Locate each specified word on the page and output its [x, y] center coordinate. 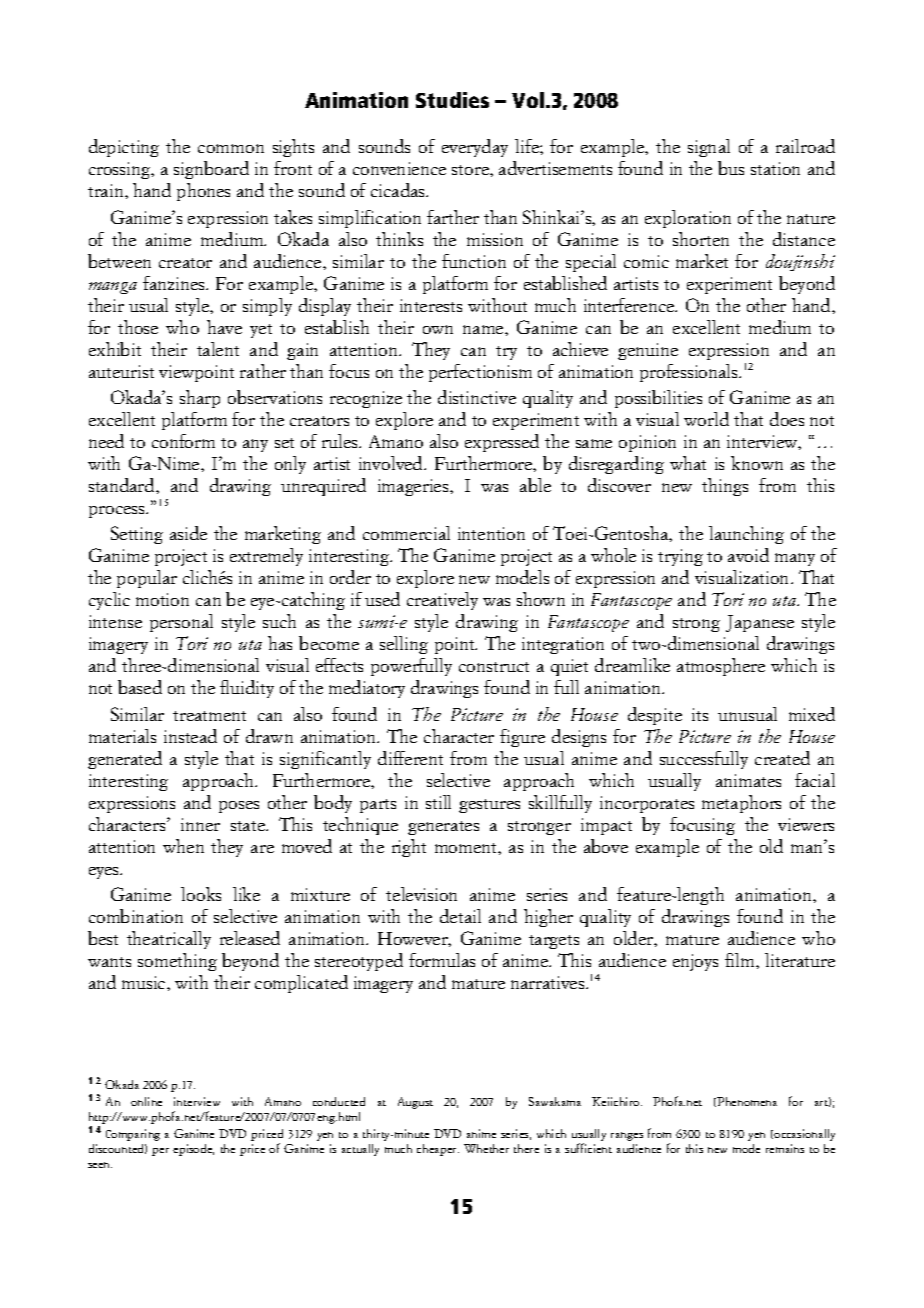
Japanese [760, 623]
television [421, 894]
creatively [442, 601]
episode [193, 1150]
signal [709, 148]
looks [201, 894]
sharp [200, 399]
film [741, 960]
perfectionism [480, 373]
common [231, 148]
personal [181, 623]
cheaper [438, 1150]
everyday [475, 148]
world [706, 419]
